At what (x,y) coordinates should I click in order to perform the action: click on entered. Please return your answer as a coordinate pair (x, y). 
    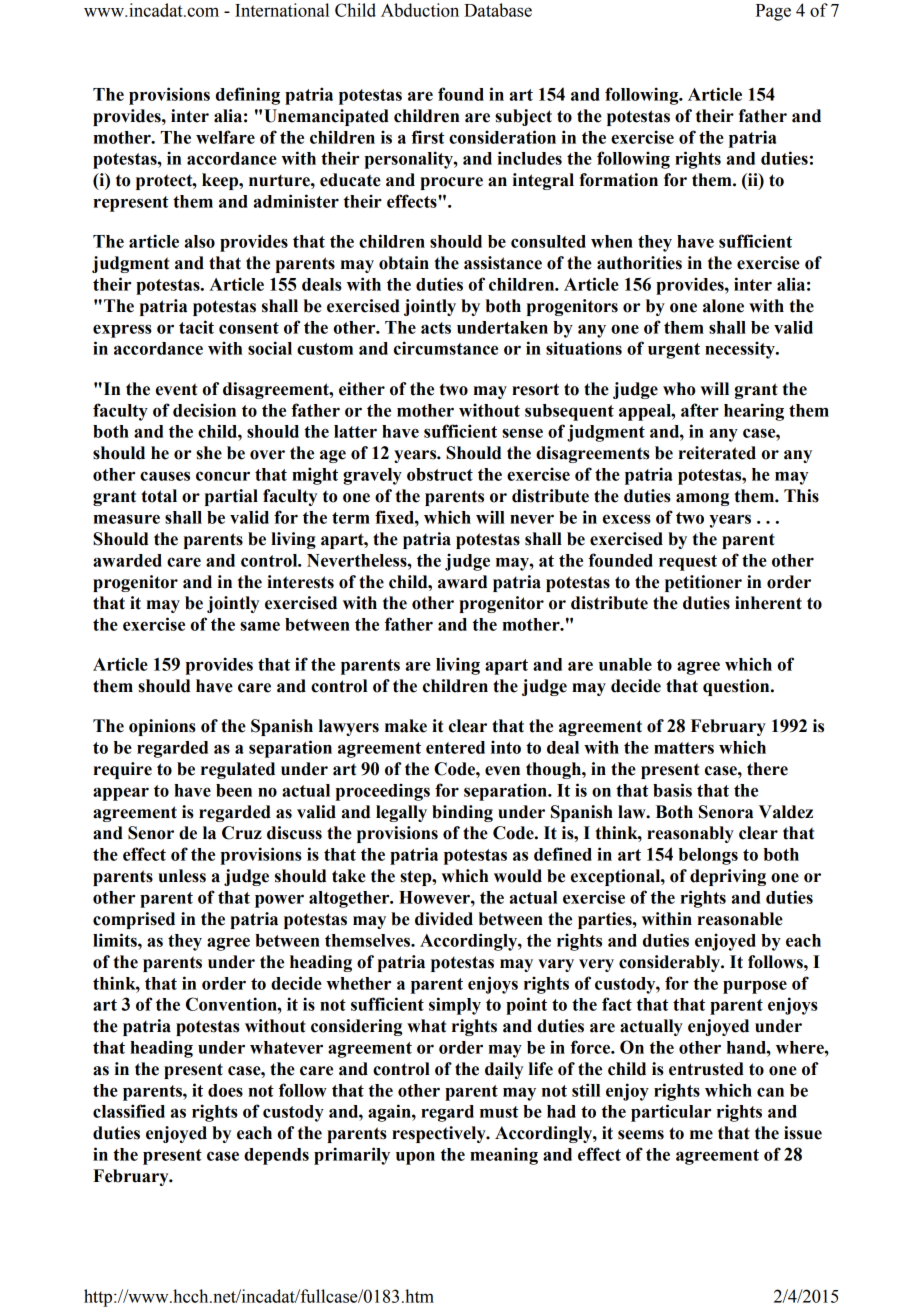
    Looking at the image, I should click on (455, 747).
